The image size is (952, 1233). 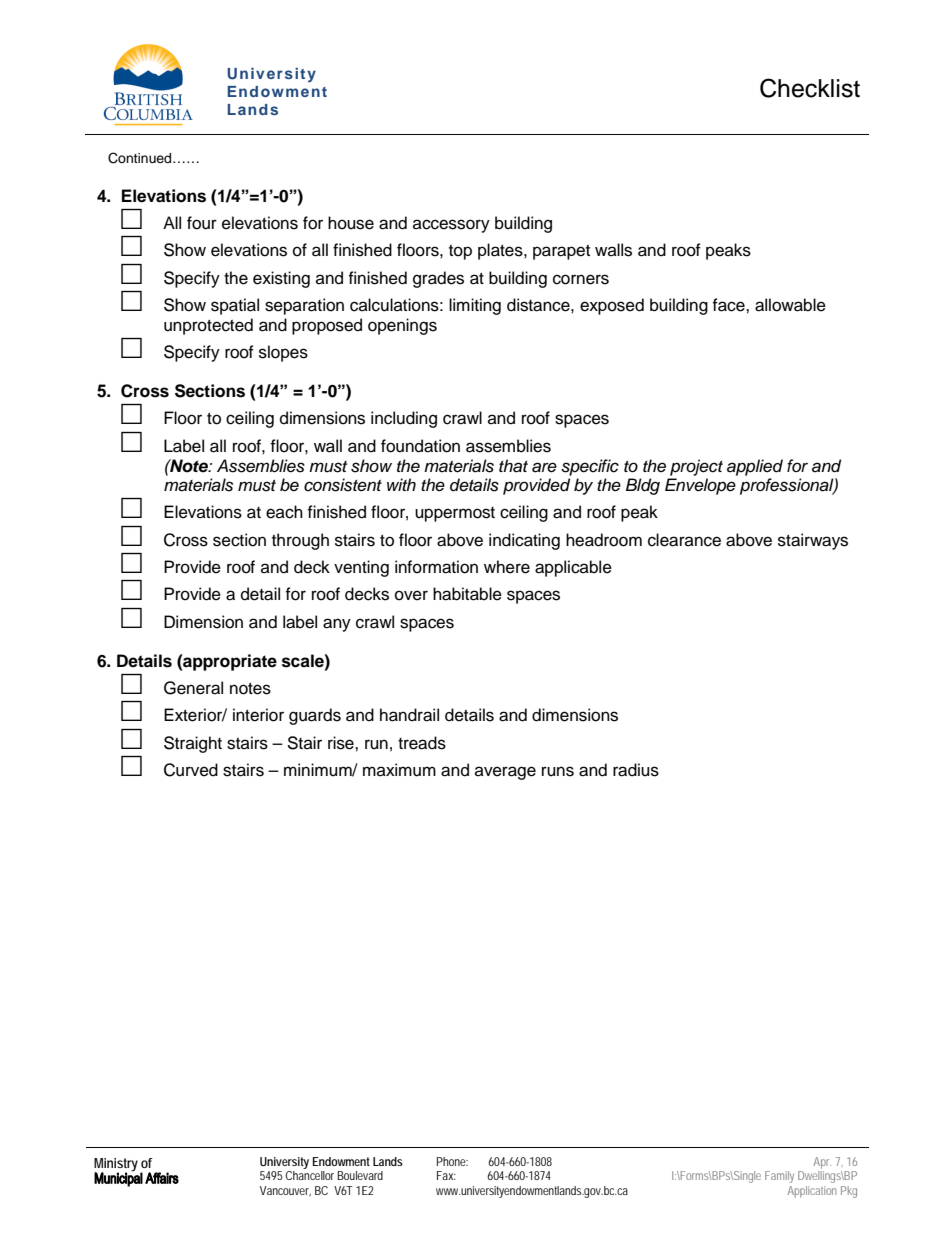 I want to click on Affairs, so click(x=162, y=1178).
